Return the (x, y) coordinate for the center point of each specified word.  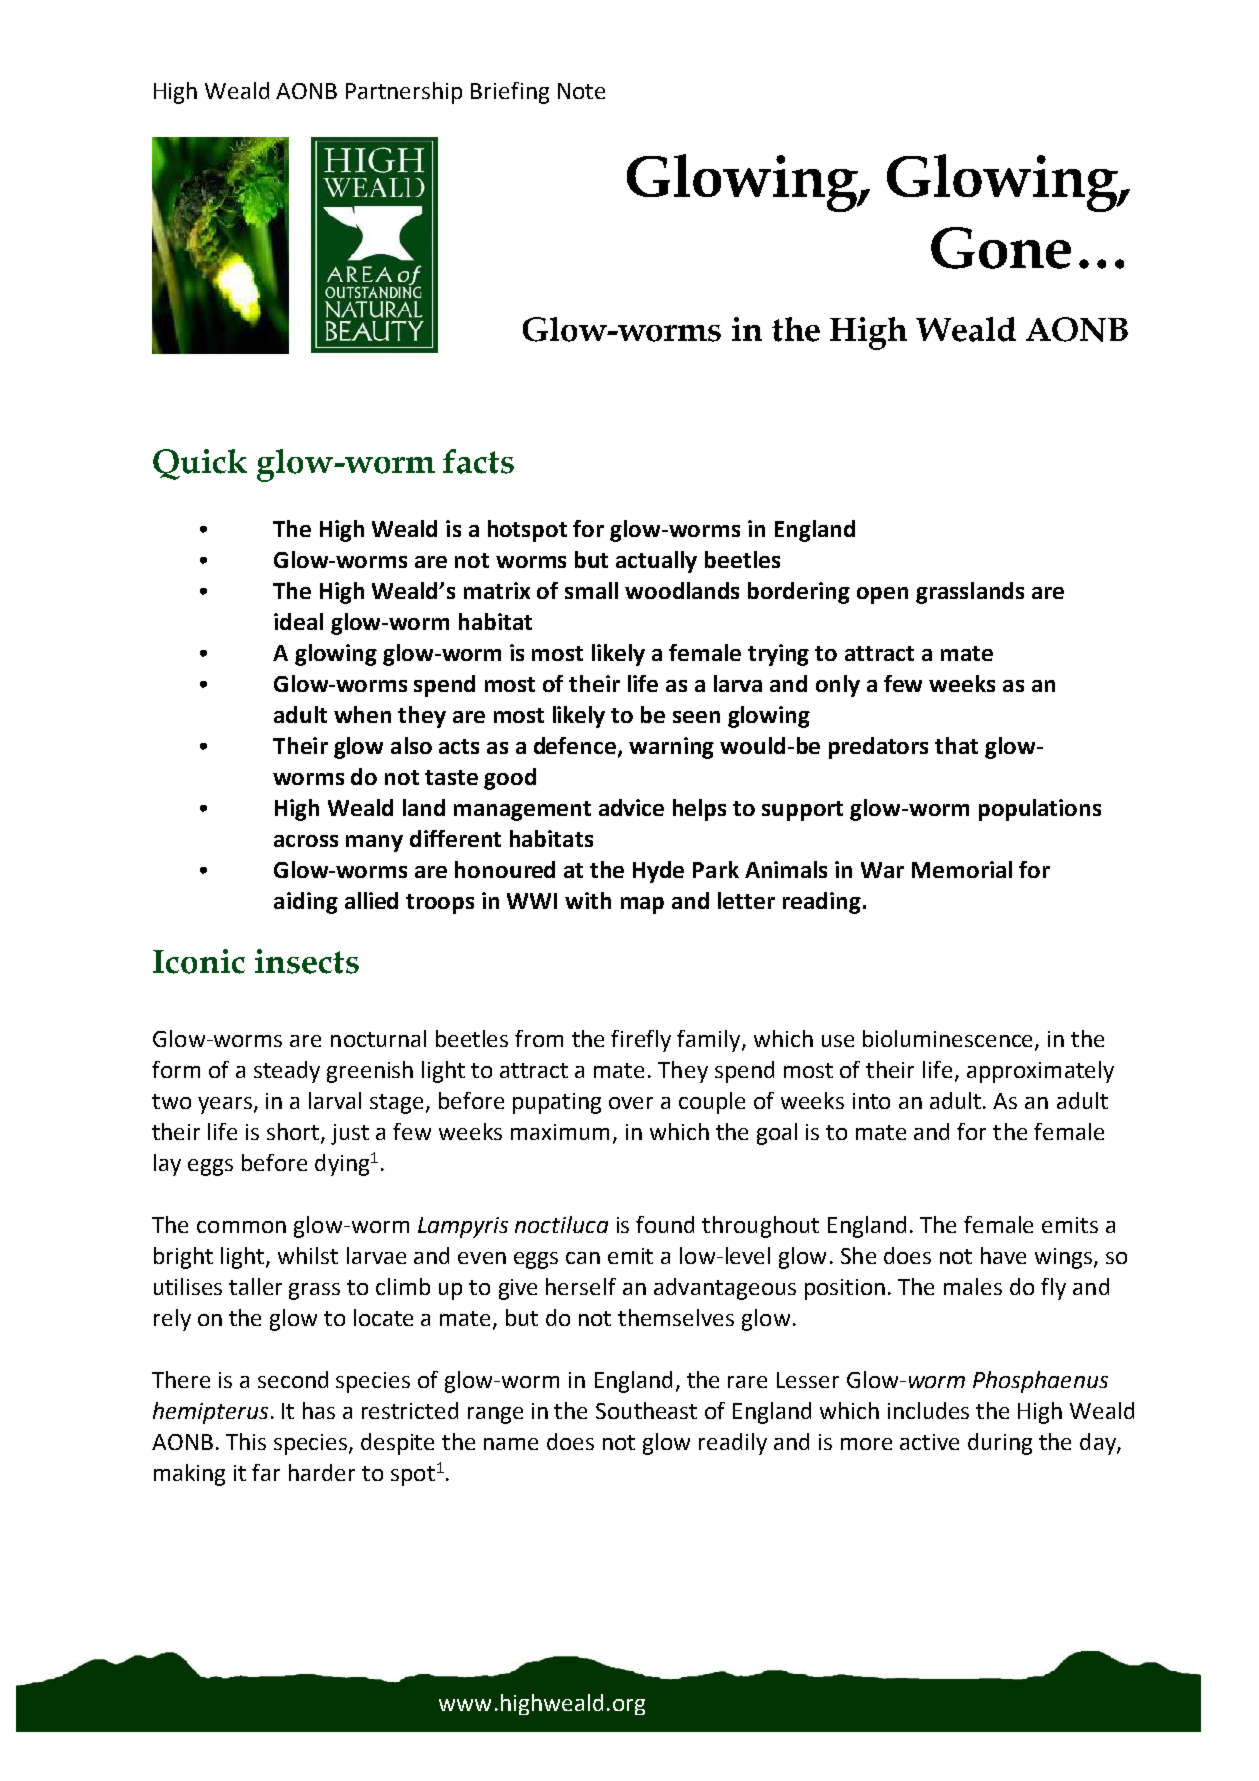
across (306, 841)
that (956, 745)
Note (581, 91)
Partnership (404, 93)
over (631, 1103)
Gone (1001, 248)
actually (656, 562)
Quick (200, 464)
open (882, 595)
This (246, 1441)
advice (631, 807)
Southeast (646, 1410)
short (294, 1133)
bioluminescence (949, 1040)
